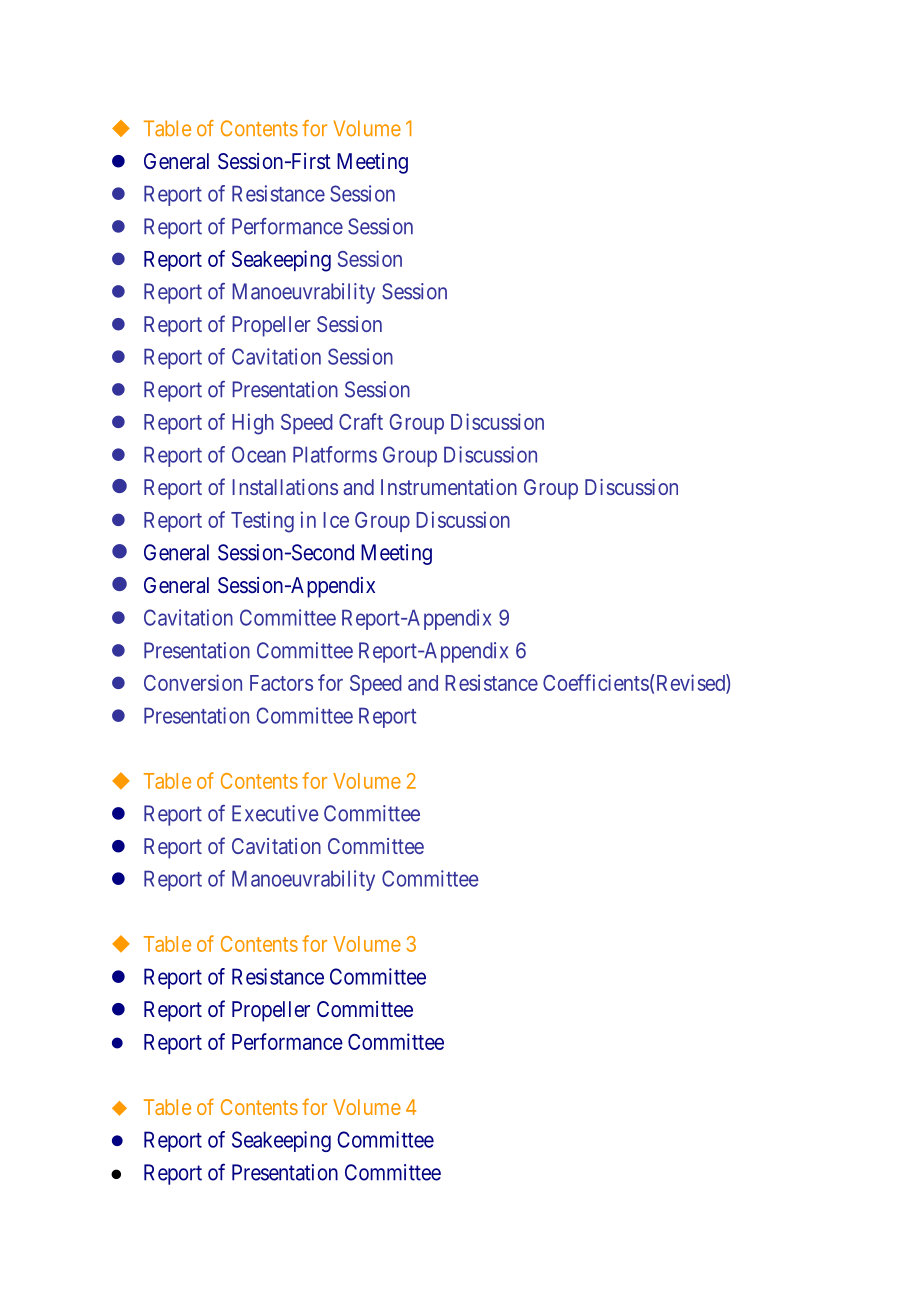  What do you see at coordinates (275, 813) in the screenshot?
I see `Executive` at bounding box center [275, 813].
